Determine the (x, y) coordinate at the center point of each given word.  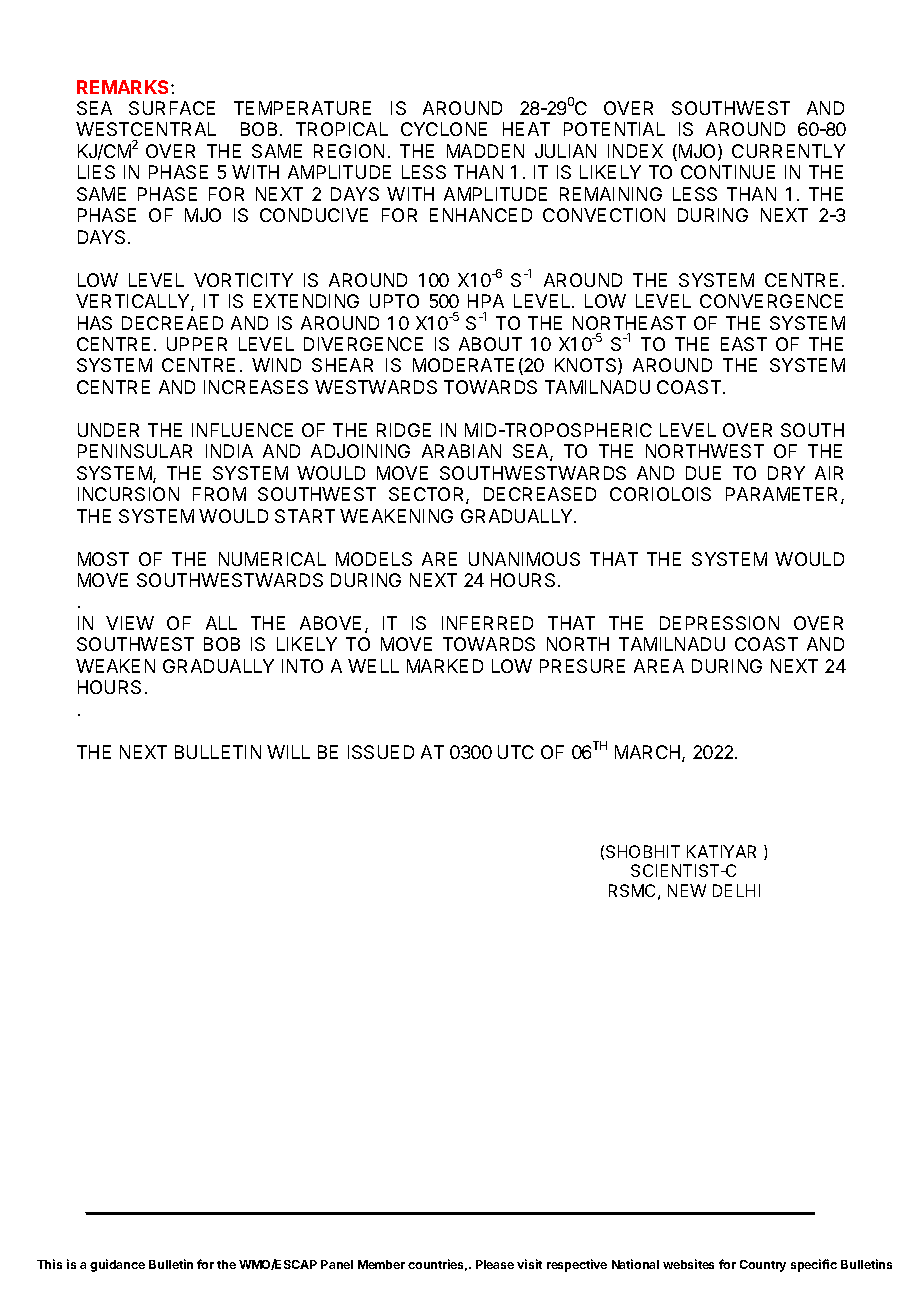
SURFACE (172, 108)
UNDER (108, 430)
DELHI (736, 890)
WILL (288, 752)
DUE (703, 473)
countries (437, 1265)
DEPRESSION (719, 623)
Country (763, 1266)
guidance (117, 1265)
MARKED (445, 666)
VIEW (130, 623)
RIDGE (404, 430)
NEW (687, 890)
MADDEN (485, 151)
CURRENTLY (788, 151)
